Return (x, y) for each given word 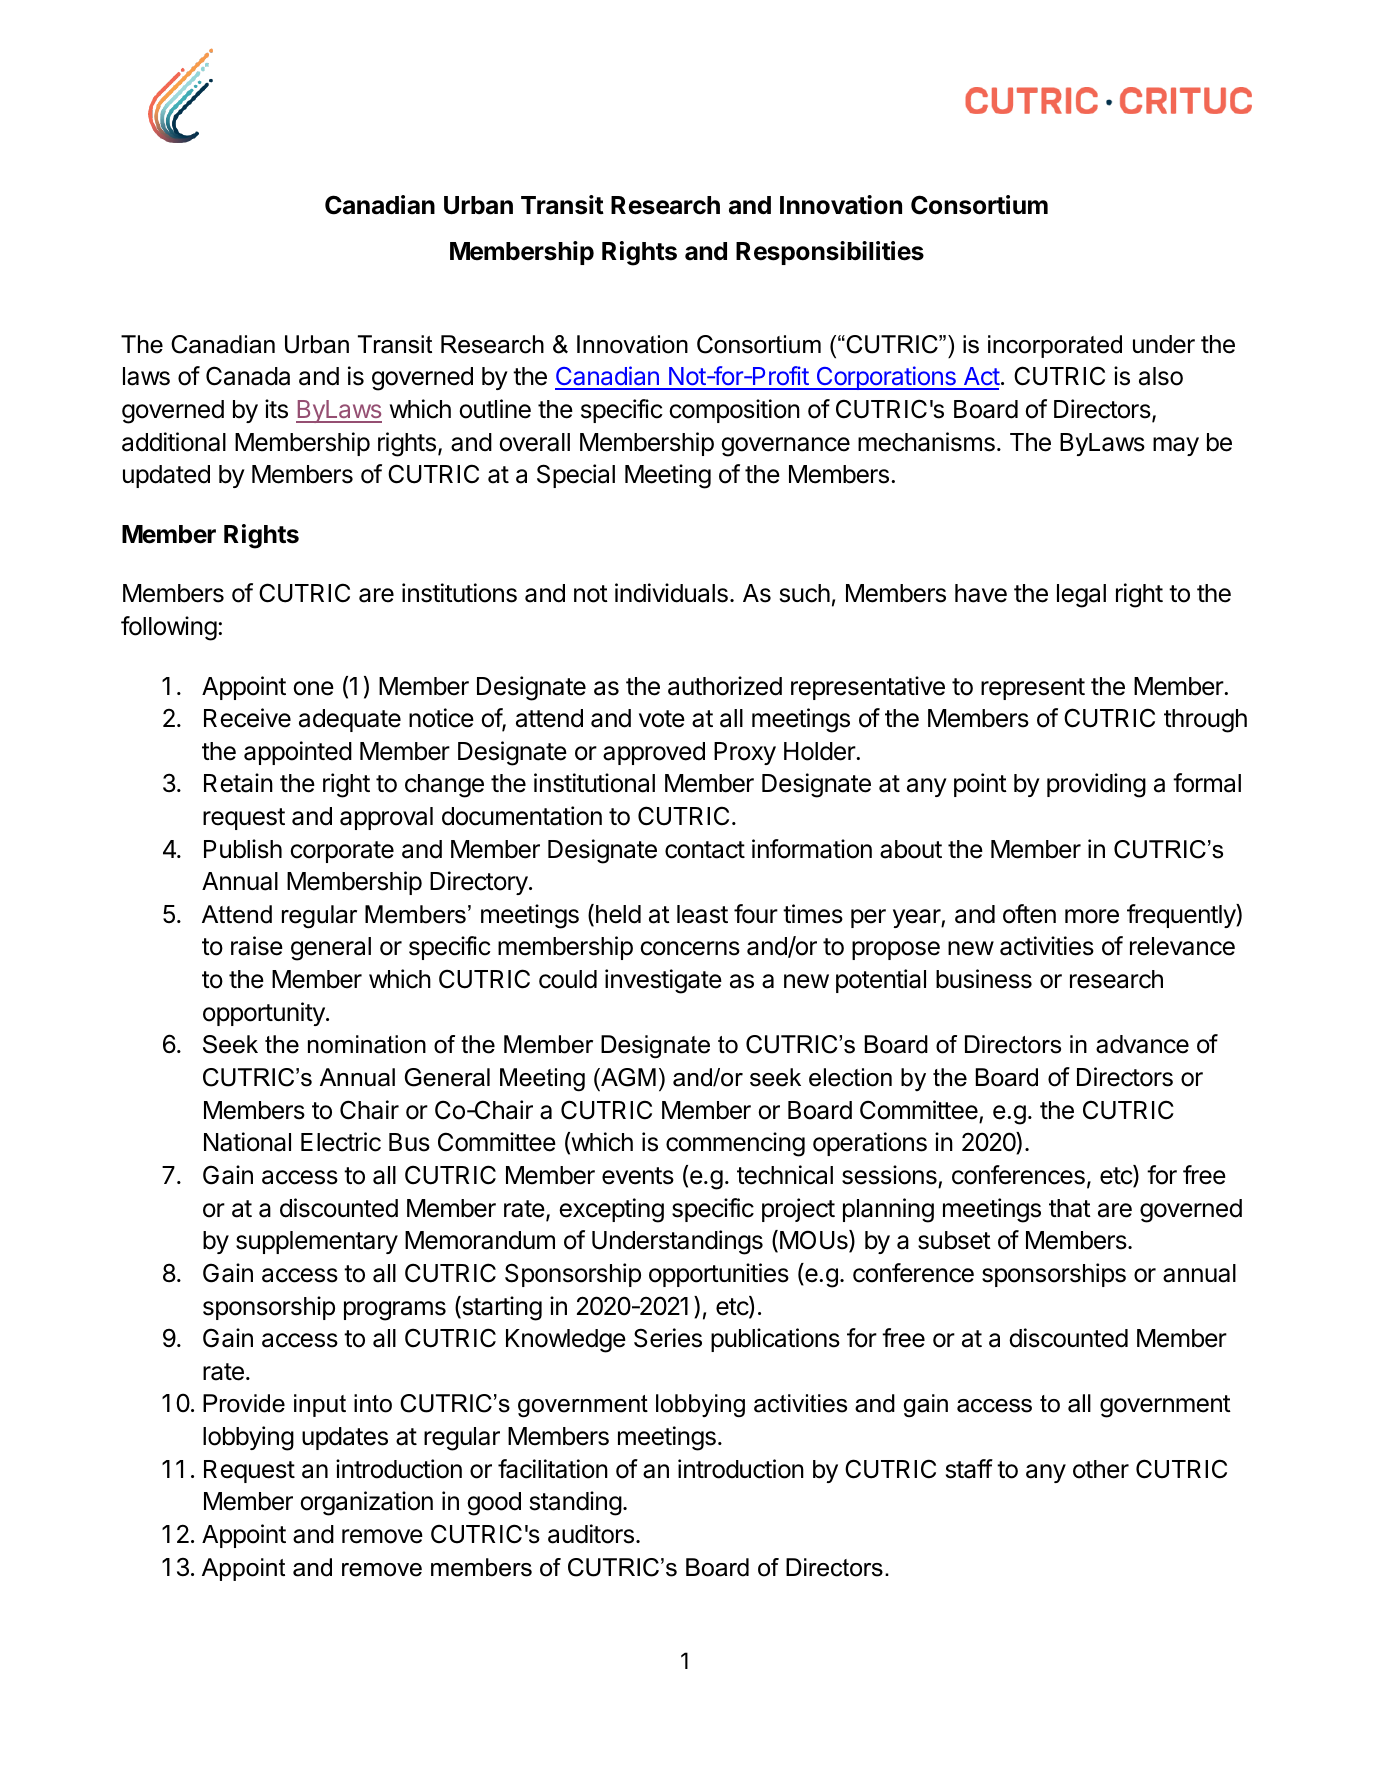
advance (1142, 1044)
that (1070, 1208)
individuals (671, 593)
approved (654, 753)
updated (166, 476)
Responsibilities (830, 253)
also (1161, 376)
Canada (248, 376)
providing (1096, 785)
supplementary (317, 1242)
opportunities (719, 1275)
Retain (238, 783)
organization (366, 1503)
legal (1081, 596)
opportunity (265, 1014)
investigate (663, 981)
